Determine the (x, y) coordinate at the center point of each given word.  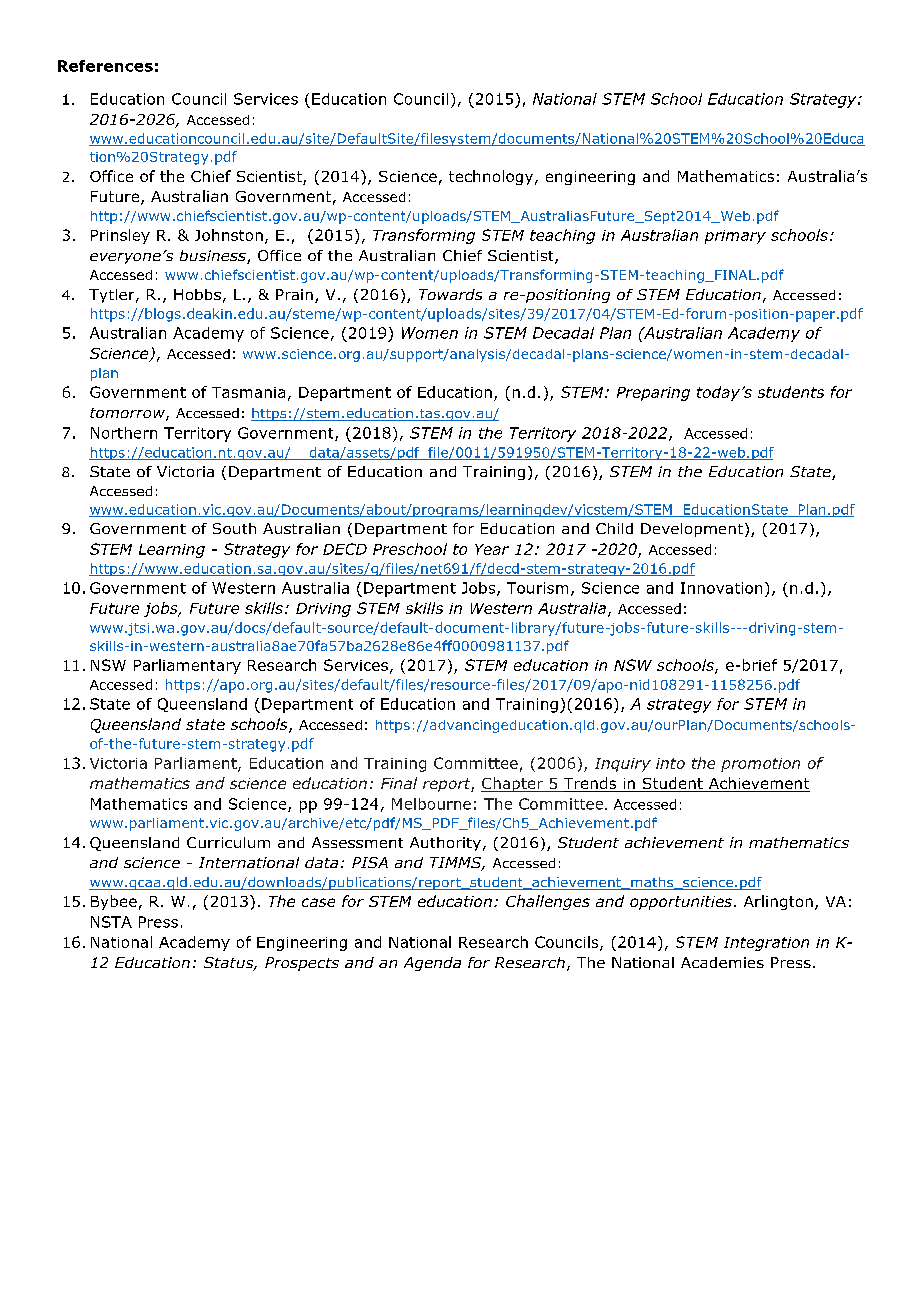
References (105, 66)
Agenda (432, 964)
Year (492, 549)
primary (735, 237)
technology (492, 177)
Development (692, 530)
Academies (722, 962)
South (234, 528)
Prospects (302, 964)
